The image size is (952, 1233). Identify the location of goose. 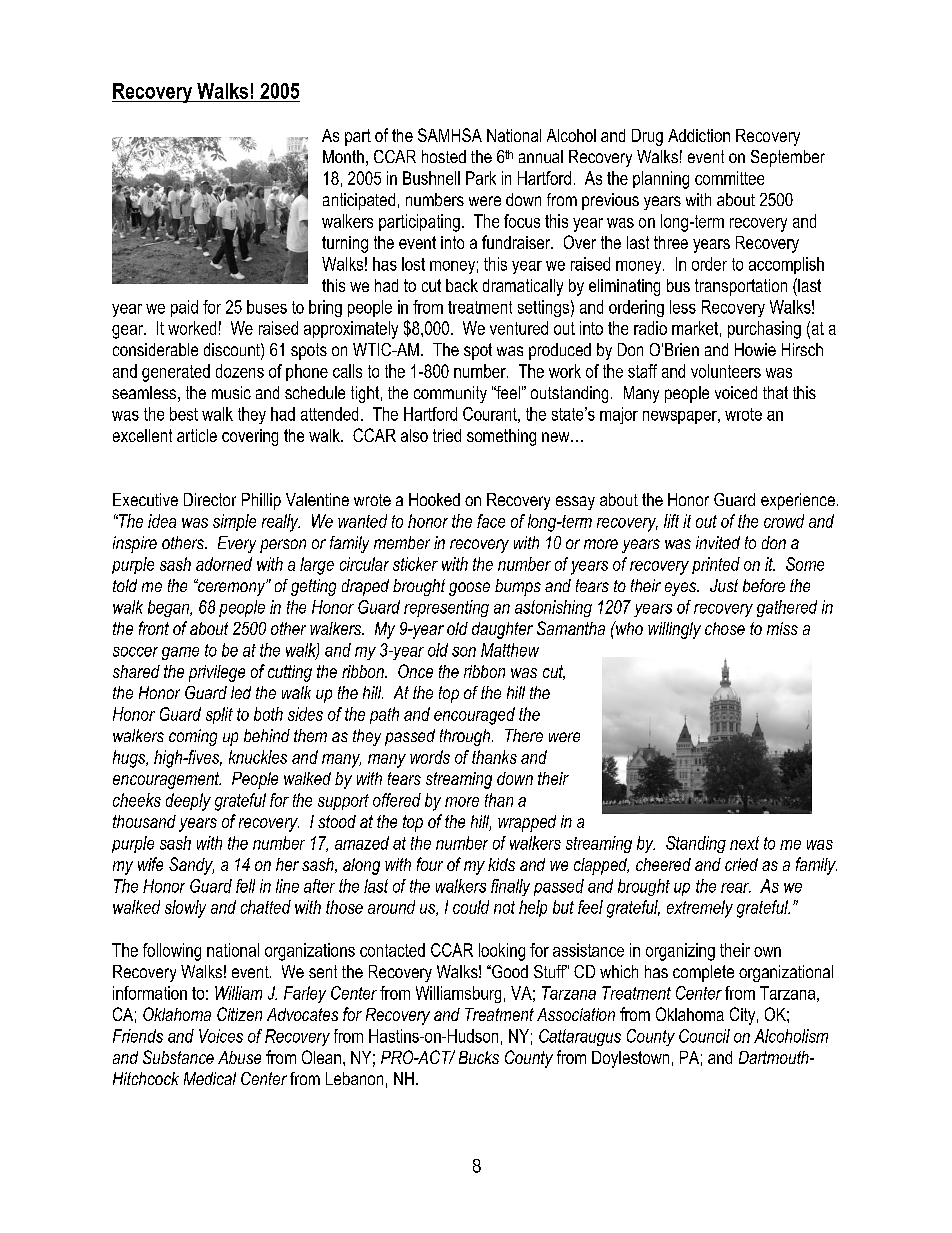
(469, 589).
